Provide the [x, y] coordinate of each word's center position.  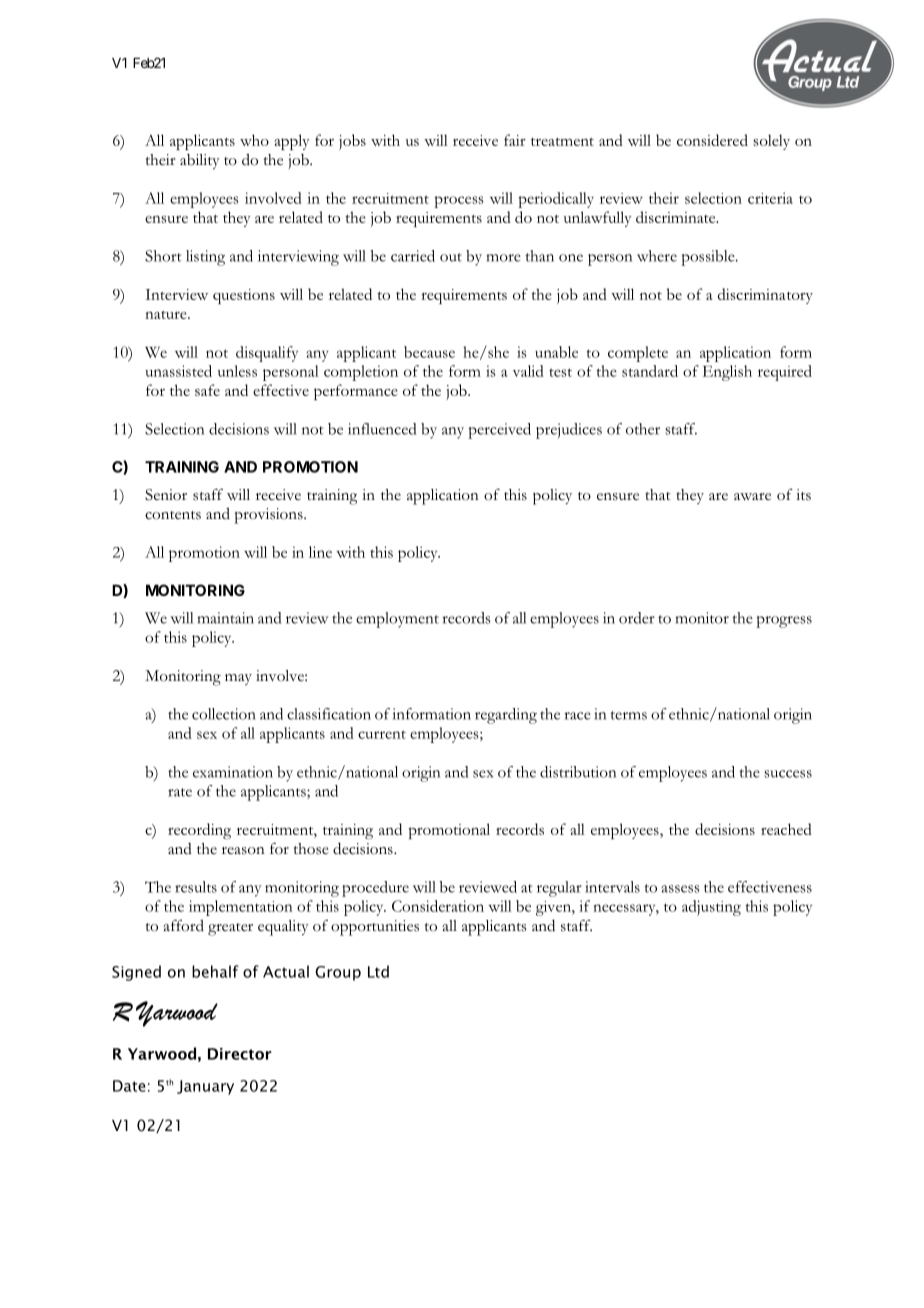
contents [173, 515]
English [727, 373]
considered [712, 140]
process [458, 202]
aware [752, 497]
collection [224, 714]
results [196, 887]
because [429, 352]
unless [237, 371]
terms [628, 715]
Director [239, 1054]
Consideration [438, 906]
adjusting [711, 908]
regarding [506, 716]
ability [200, 161]
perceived [499, 431]
